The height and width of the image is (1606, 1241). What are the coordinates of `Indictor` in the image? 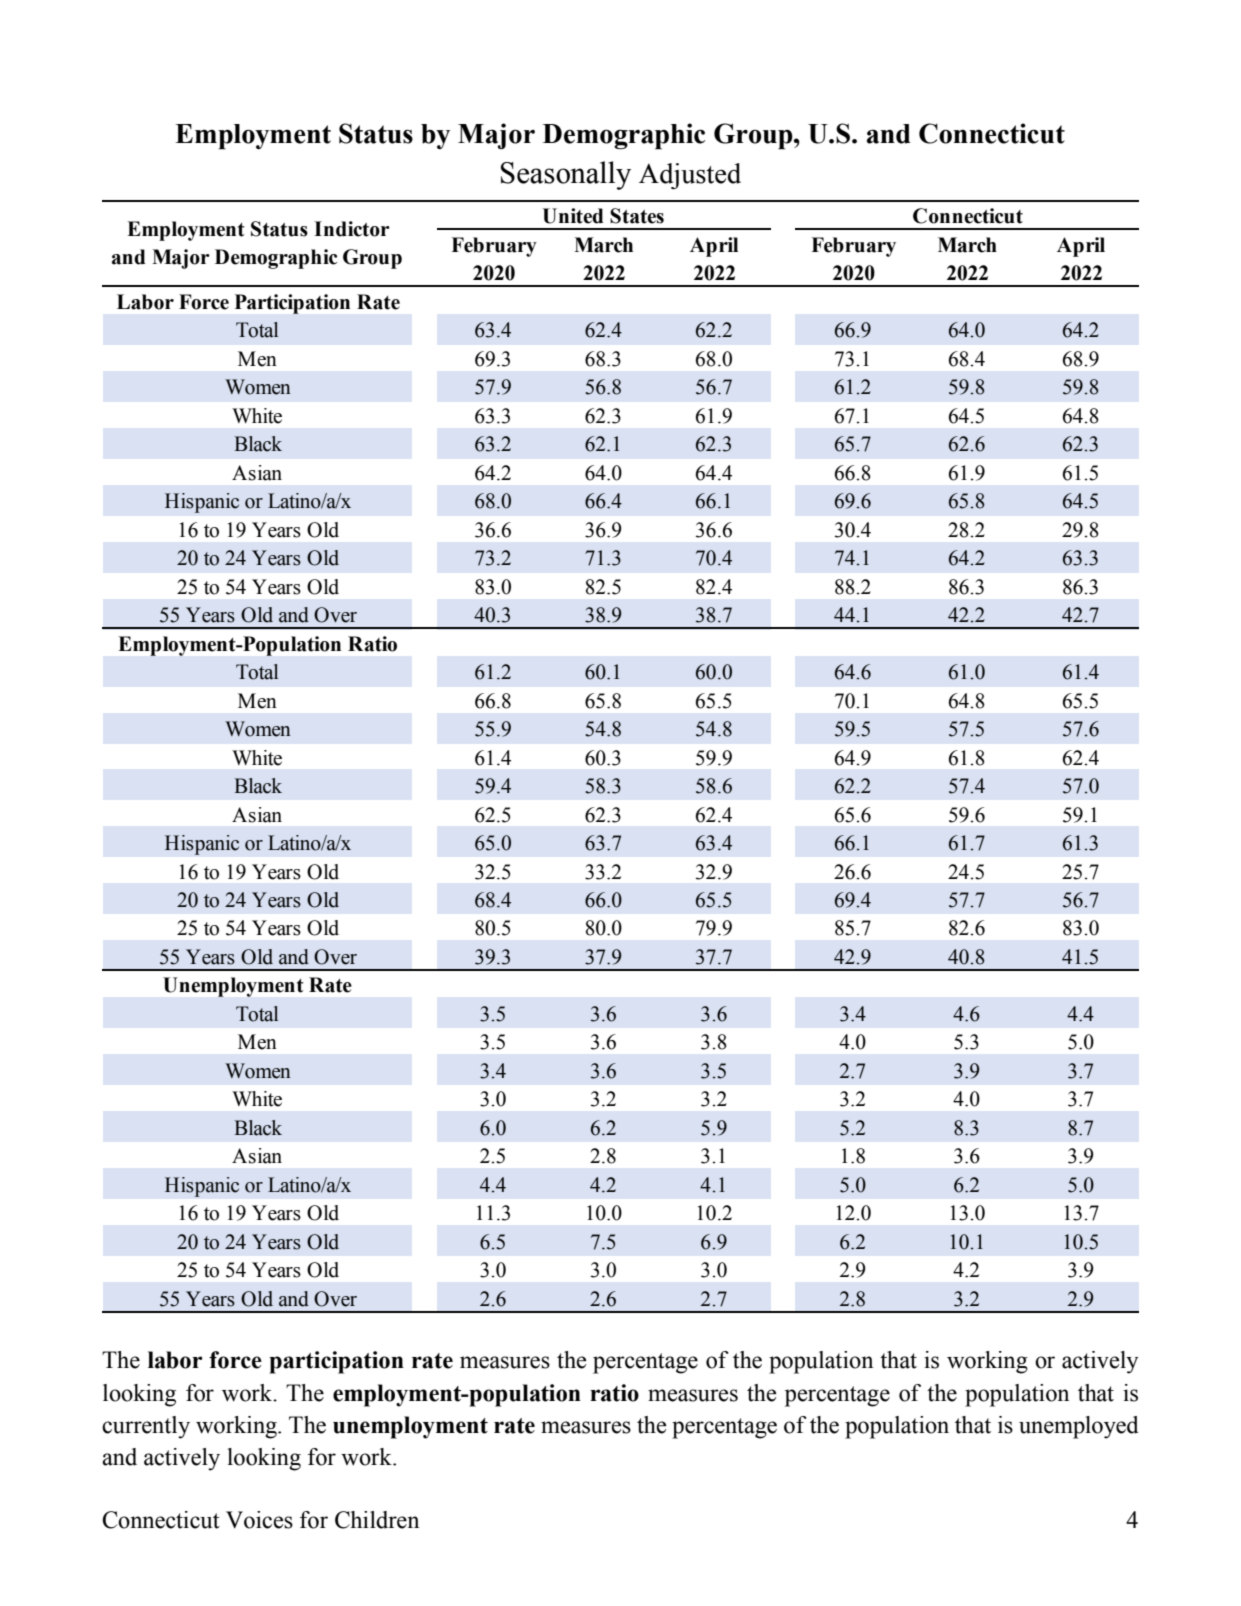 It's located at (352, 229).
